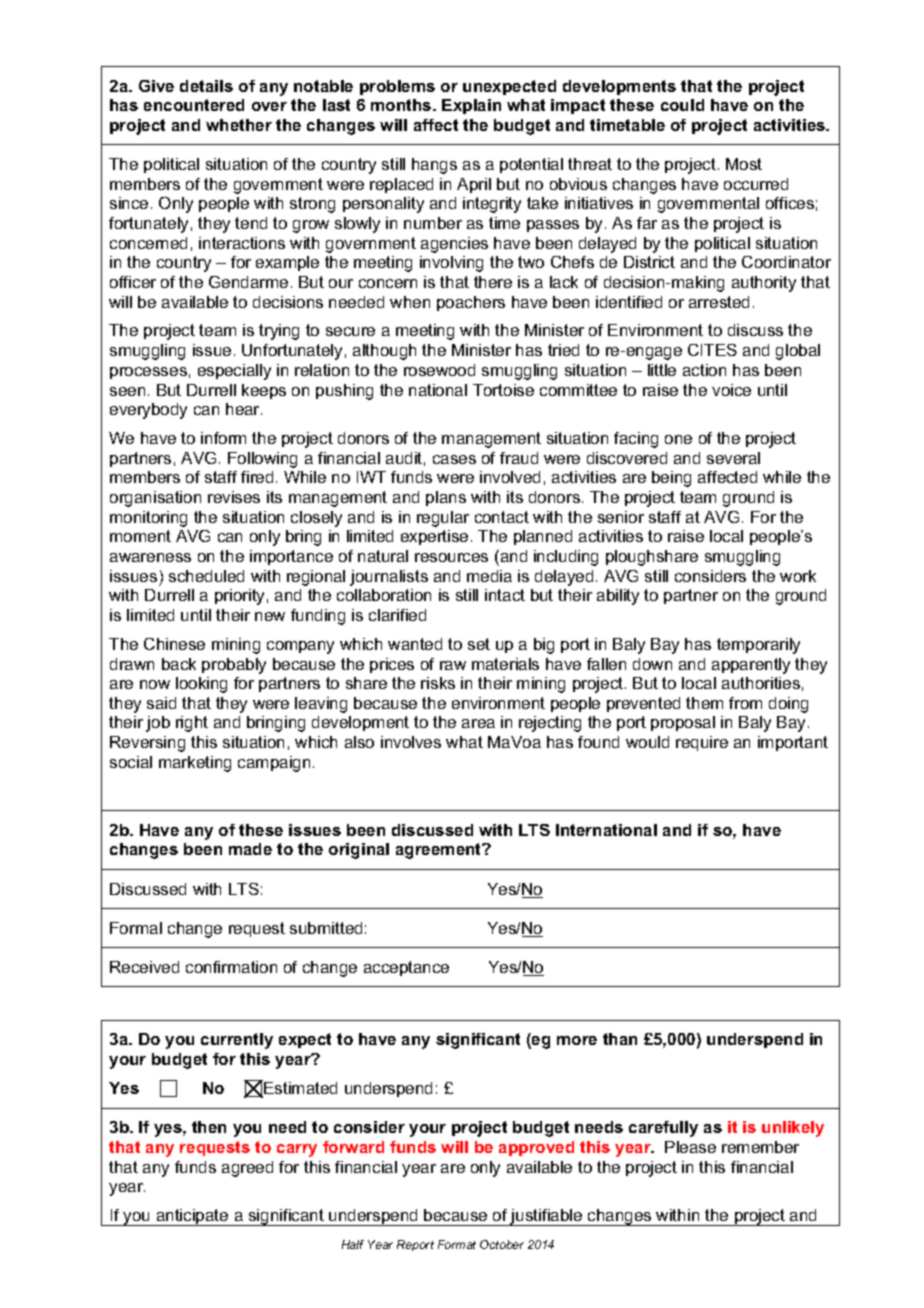 The image size is (924, 1308). What do you see at coordinates (479, 644) in the document?
I see `set` at bounding box center [479, 644].
